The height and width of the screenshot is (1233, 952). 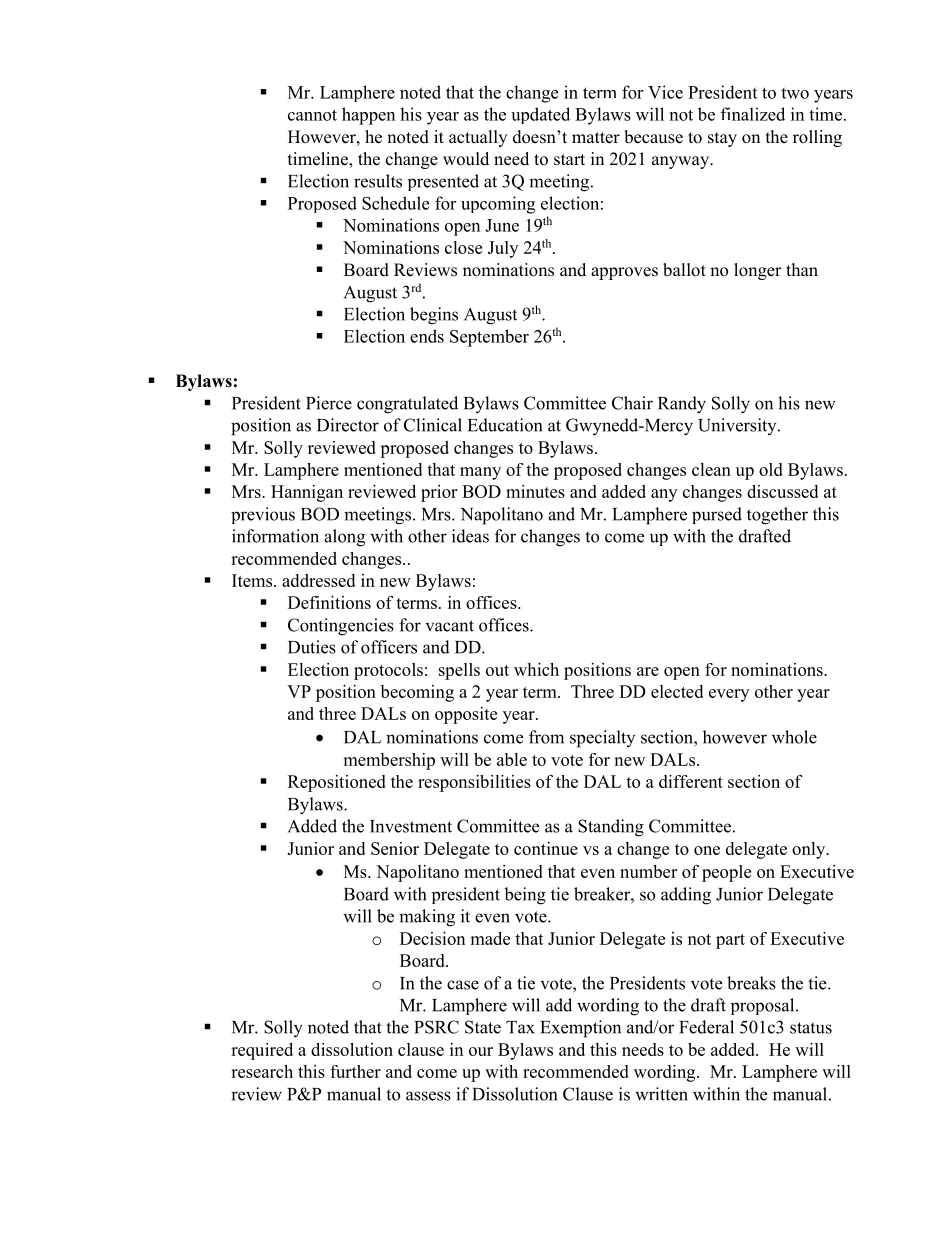 I want to click on cannot, so click(x=312, y=115).
